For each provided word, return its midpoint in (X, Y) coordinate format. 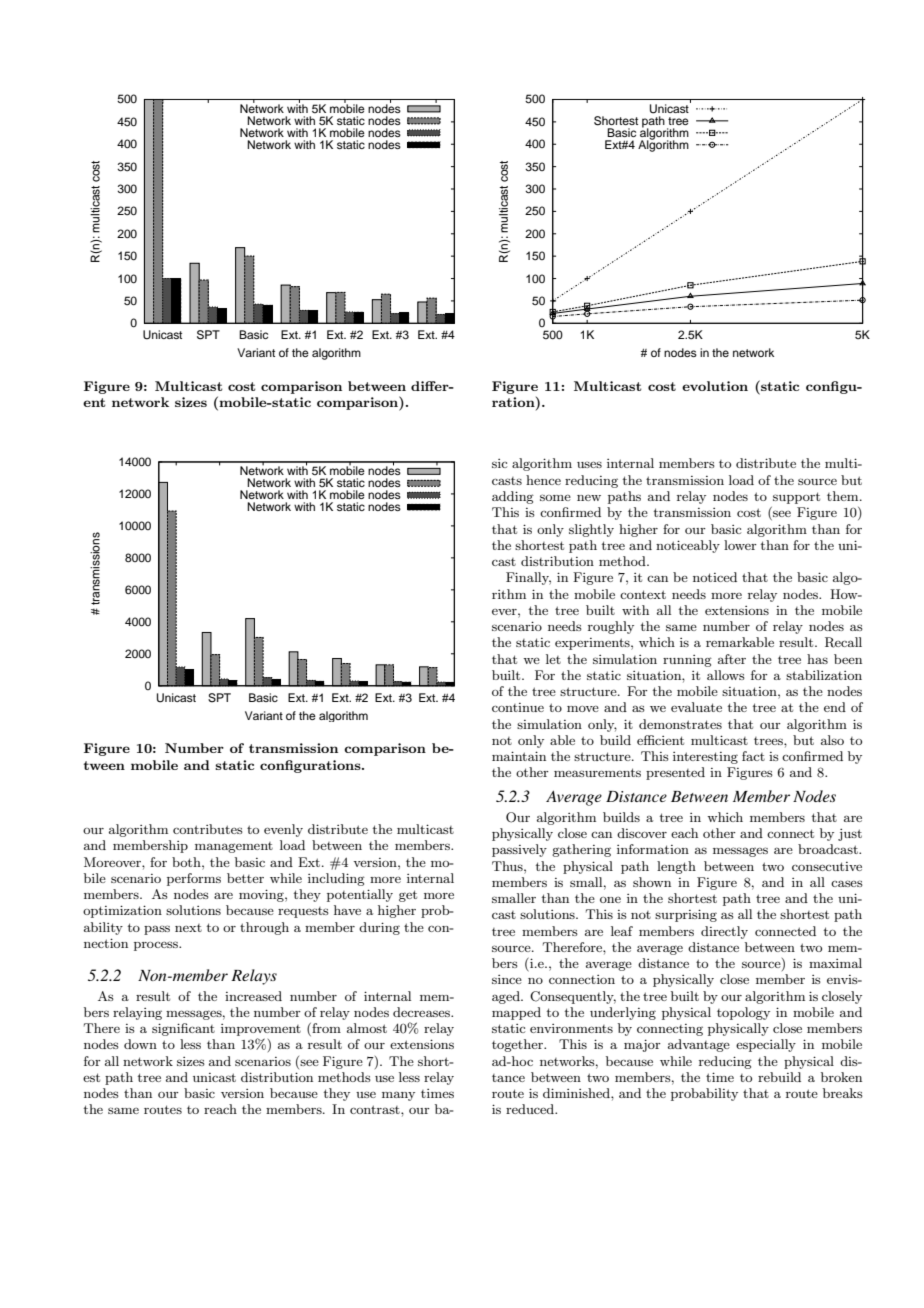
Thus (508, 866)
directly (724, 932)
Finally (528, 578)
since (507, 979)
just (850, 835)
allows (726, 675)
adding (513, 497)
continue (518, 707)
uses (589, 464)
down (140, 1044)
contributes (208, 829)
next (188, 928)
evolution (715, 386)
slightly (591, 530)
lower (740, 545)
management (234, 847)
